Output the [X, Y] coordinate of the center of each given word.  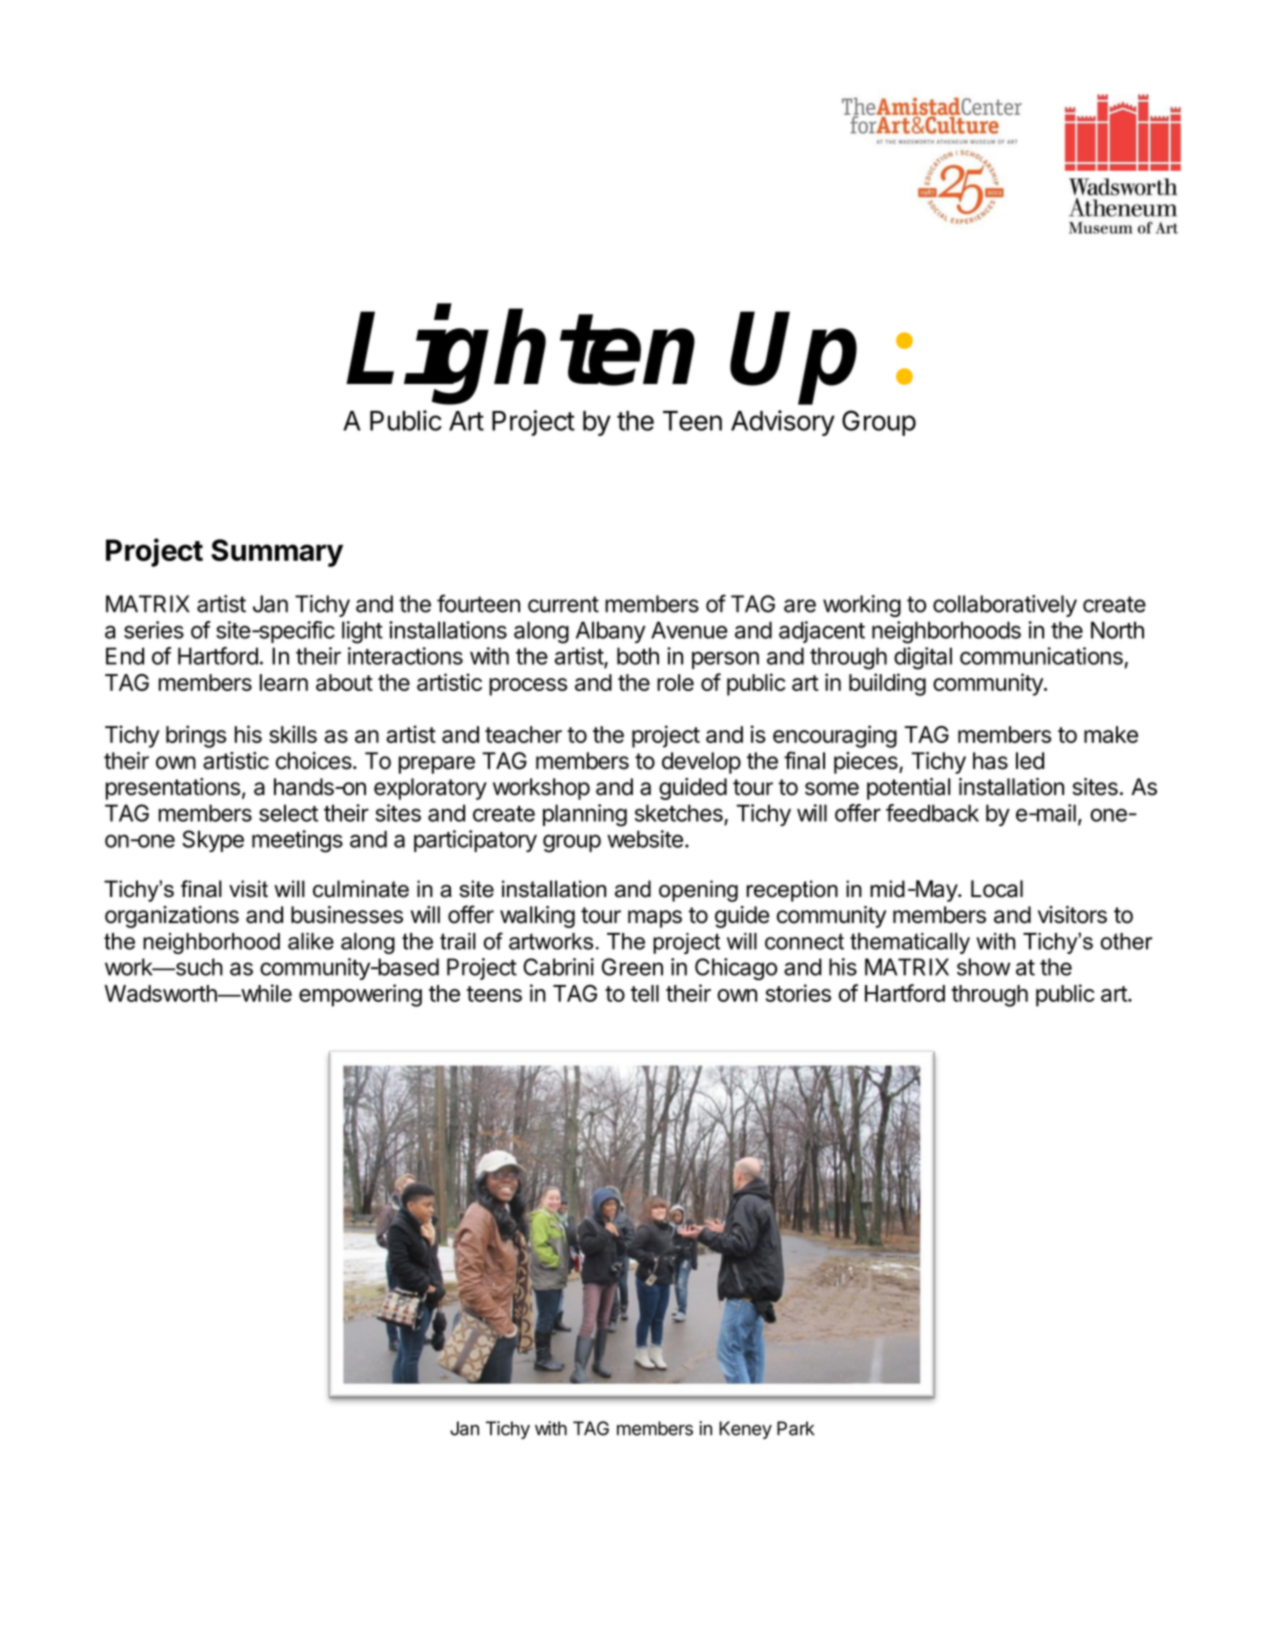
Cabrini [558, 967]
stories [798, 993]
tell [645, 993]
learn [284, 682]
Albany [611, 632]
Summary [277, 553]
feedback [932, 813]
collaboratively [1005, 606]
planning [585, 815]
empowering [360, 995]
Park [796, 1428]
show [984, 967]
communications [1041, 656]
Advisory [783, 423]
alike [311, 941]
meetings [297, 841]
